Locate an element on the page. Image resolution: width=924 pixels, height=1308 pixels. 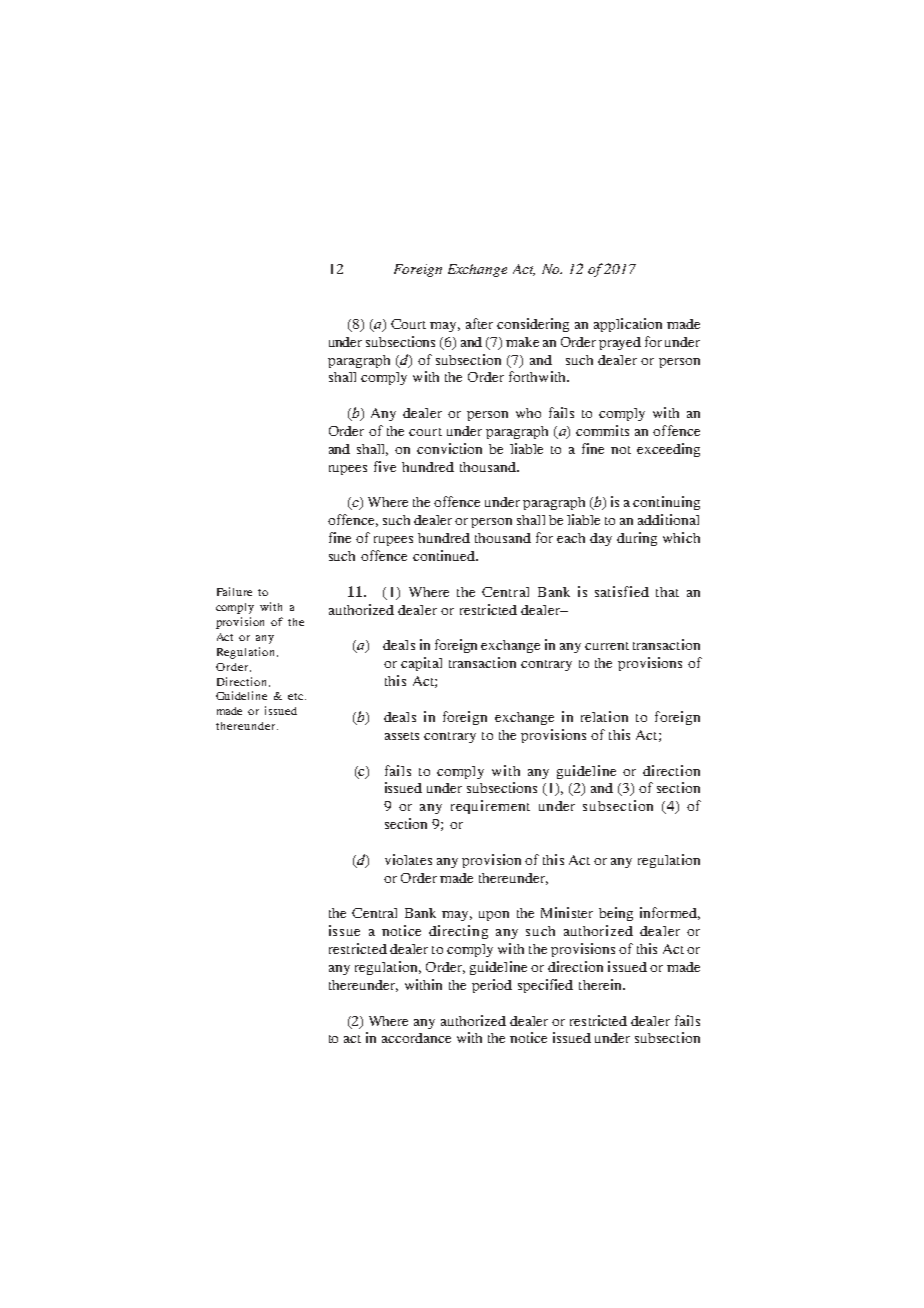
period is located at coordinates (492, 986).
